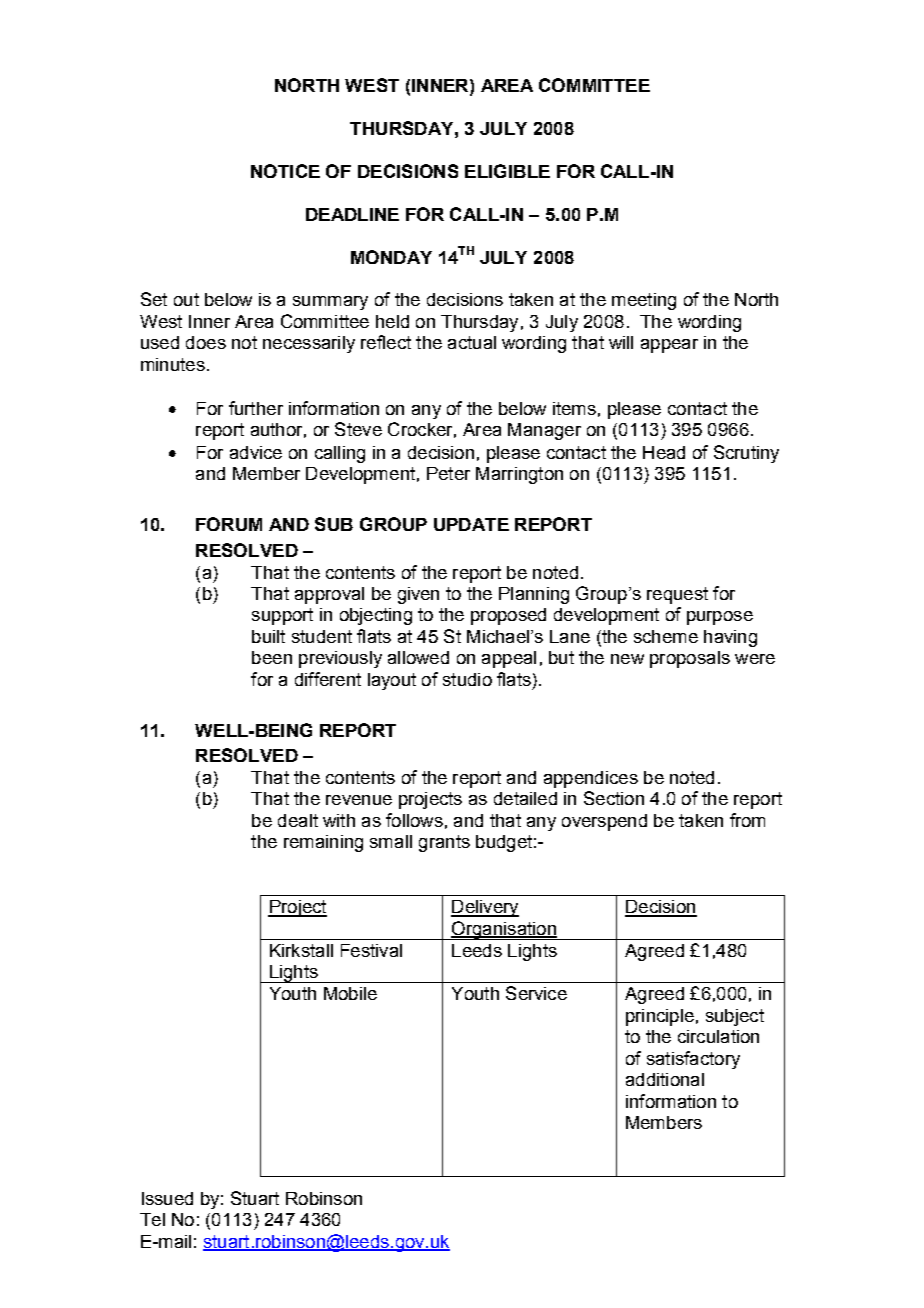 The image size is (924, 1308). Describe the element at coordinates (167, 1198) in the document. I see `Issued` at that location.
